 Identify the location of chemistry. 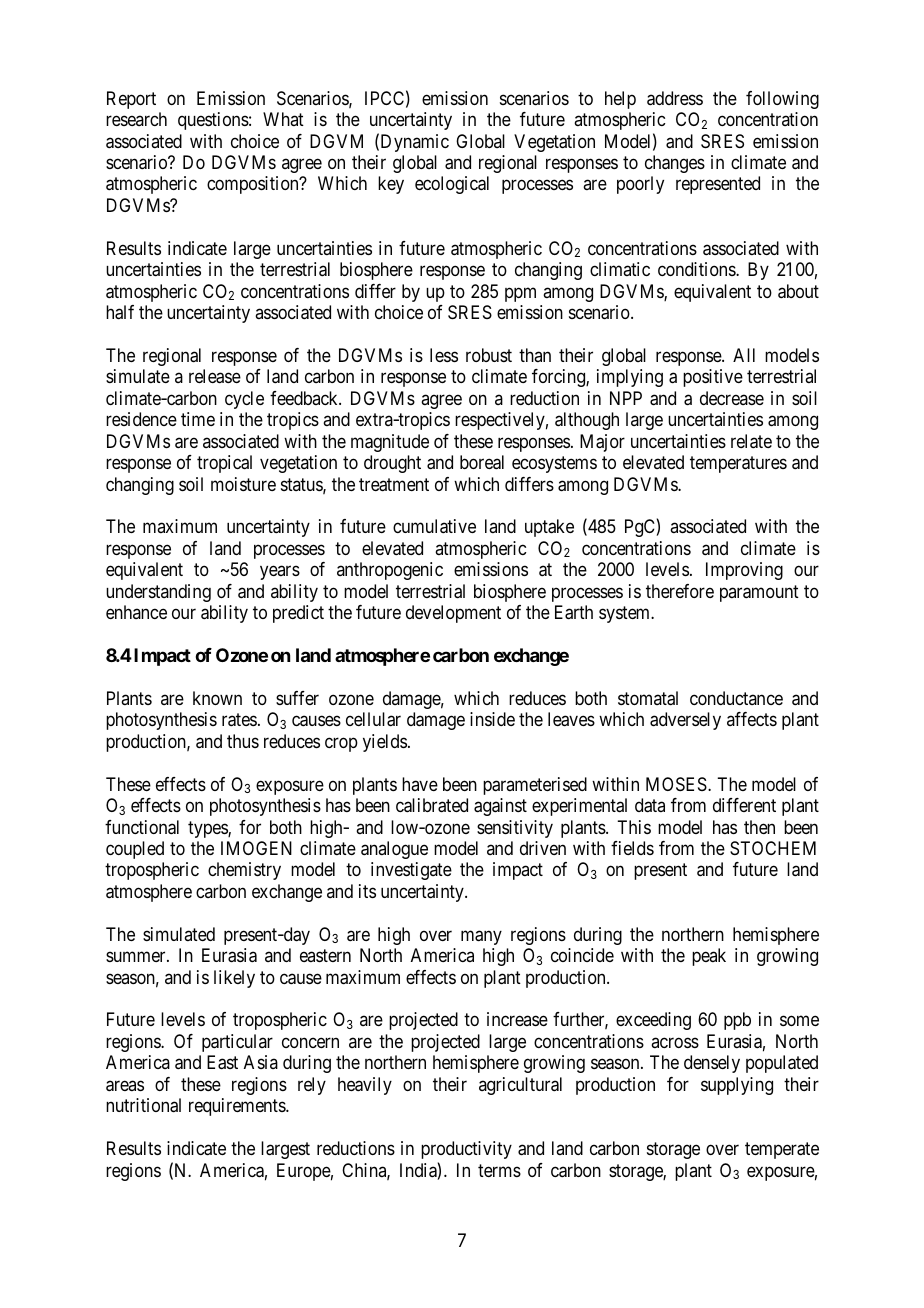
(244, 871).
